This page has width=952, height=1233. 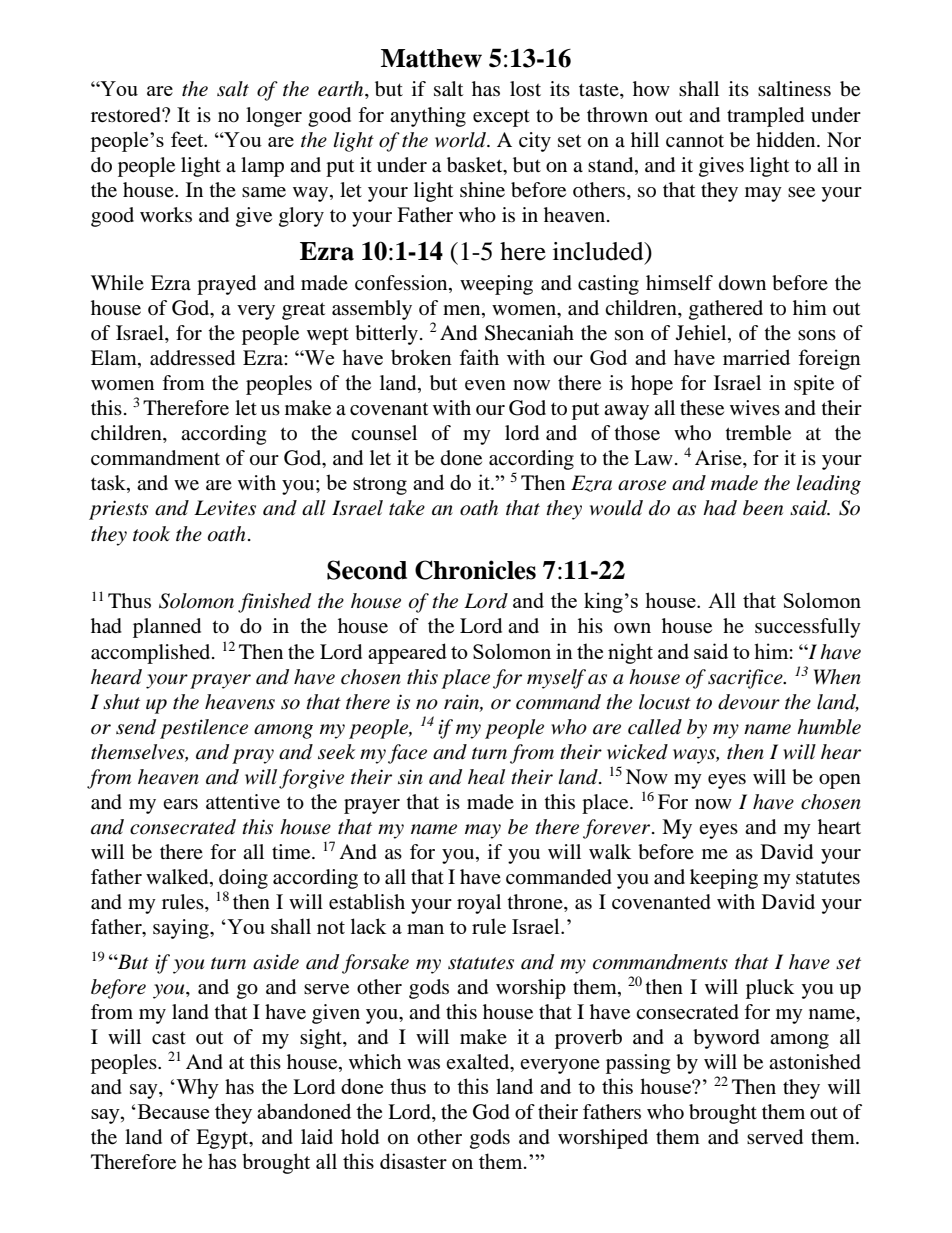 What do you see at coordinates (808, 628) in the page?
I see `successfully` at bounding box center [808, 628].
